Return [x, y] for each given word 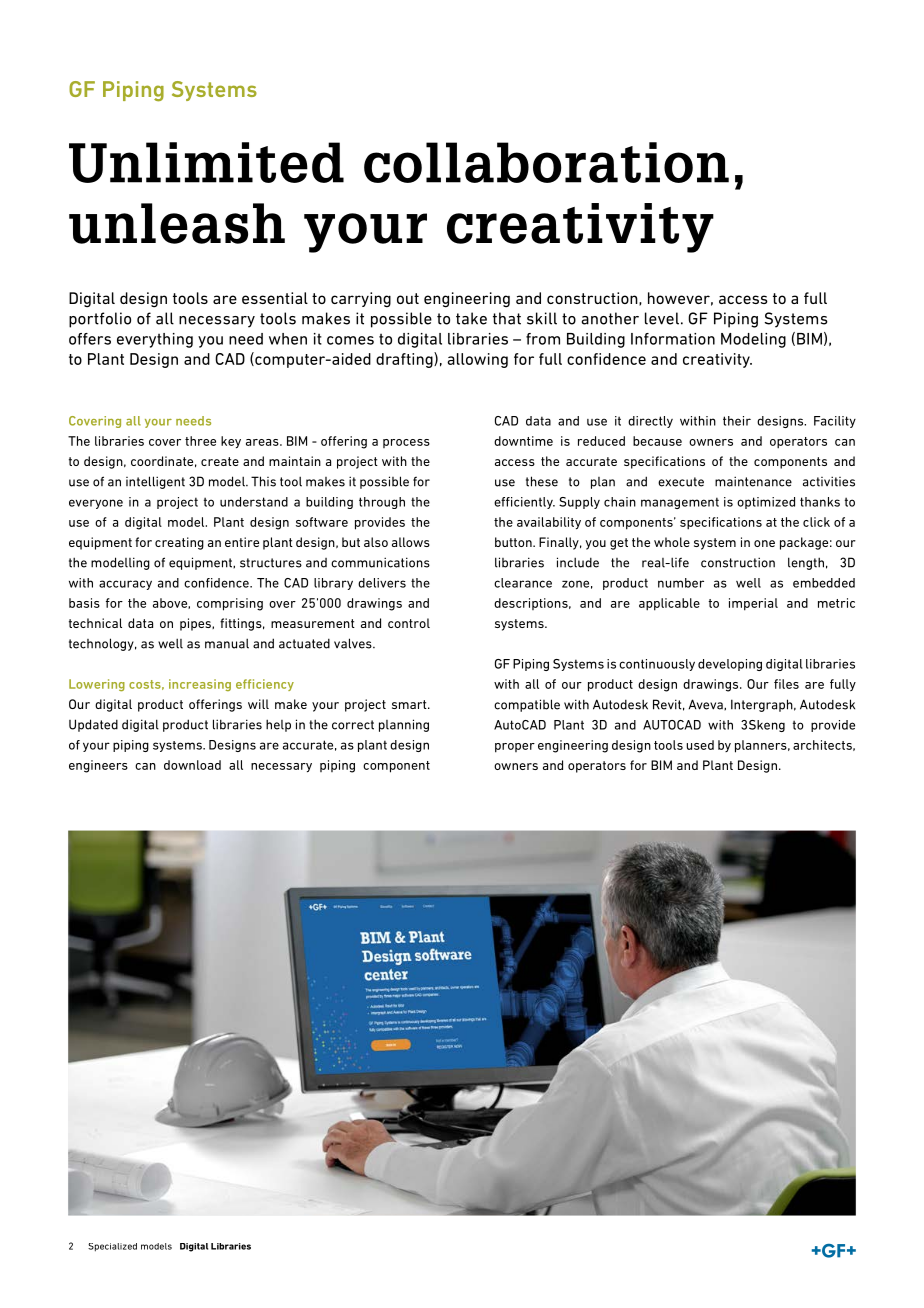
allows [411, 542]
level [662, 318]
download [192, 765]
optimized [766, 503]
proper [515, 748]
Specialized [112, 1247]
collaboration [546, 162]
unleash [177, 223]
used [700, 745]
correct [353, 725]
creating [179, 543]
